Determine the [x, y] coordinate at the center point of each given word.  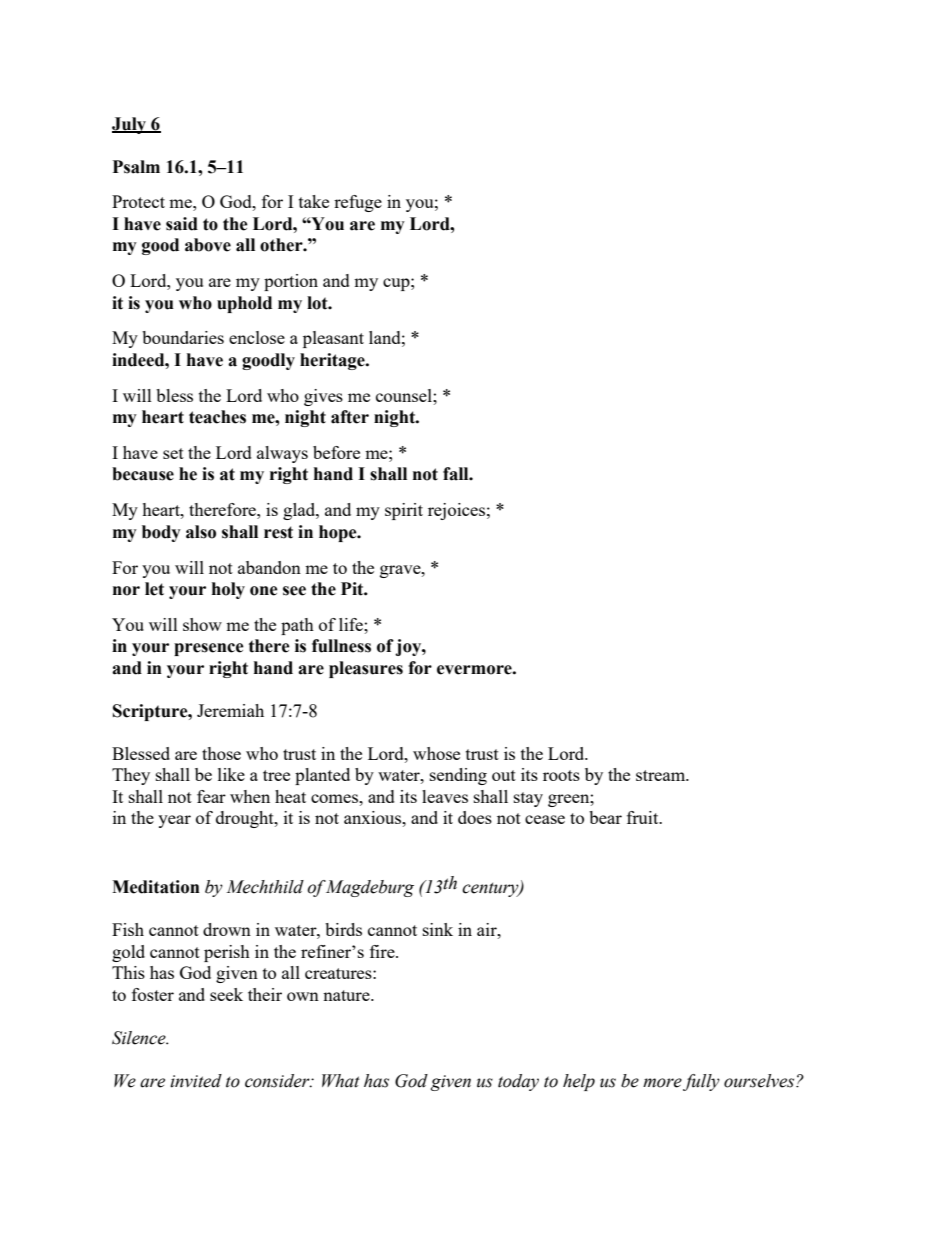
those [221, 753]
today [518, 1082]
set [173, 453]
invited [196, 1081]
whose [436, 753]
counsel [405, 395]
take [314, 201]
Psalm [136, 167]
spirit [404, 511]
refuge [358, 203]
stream [662, 775]
